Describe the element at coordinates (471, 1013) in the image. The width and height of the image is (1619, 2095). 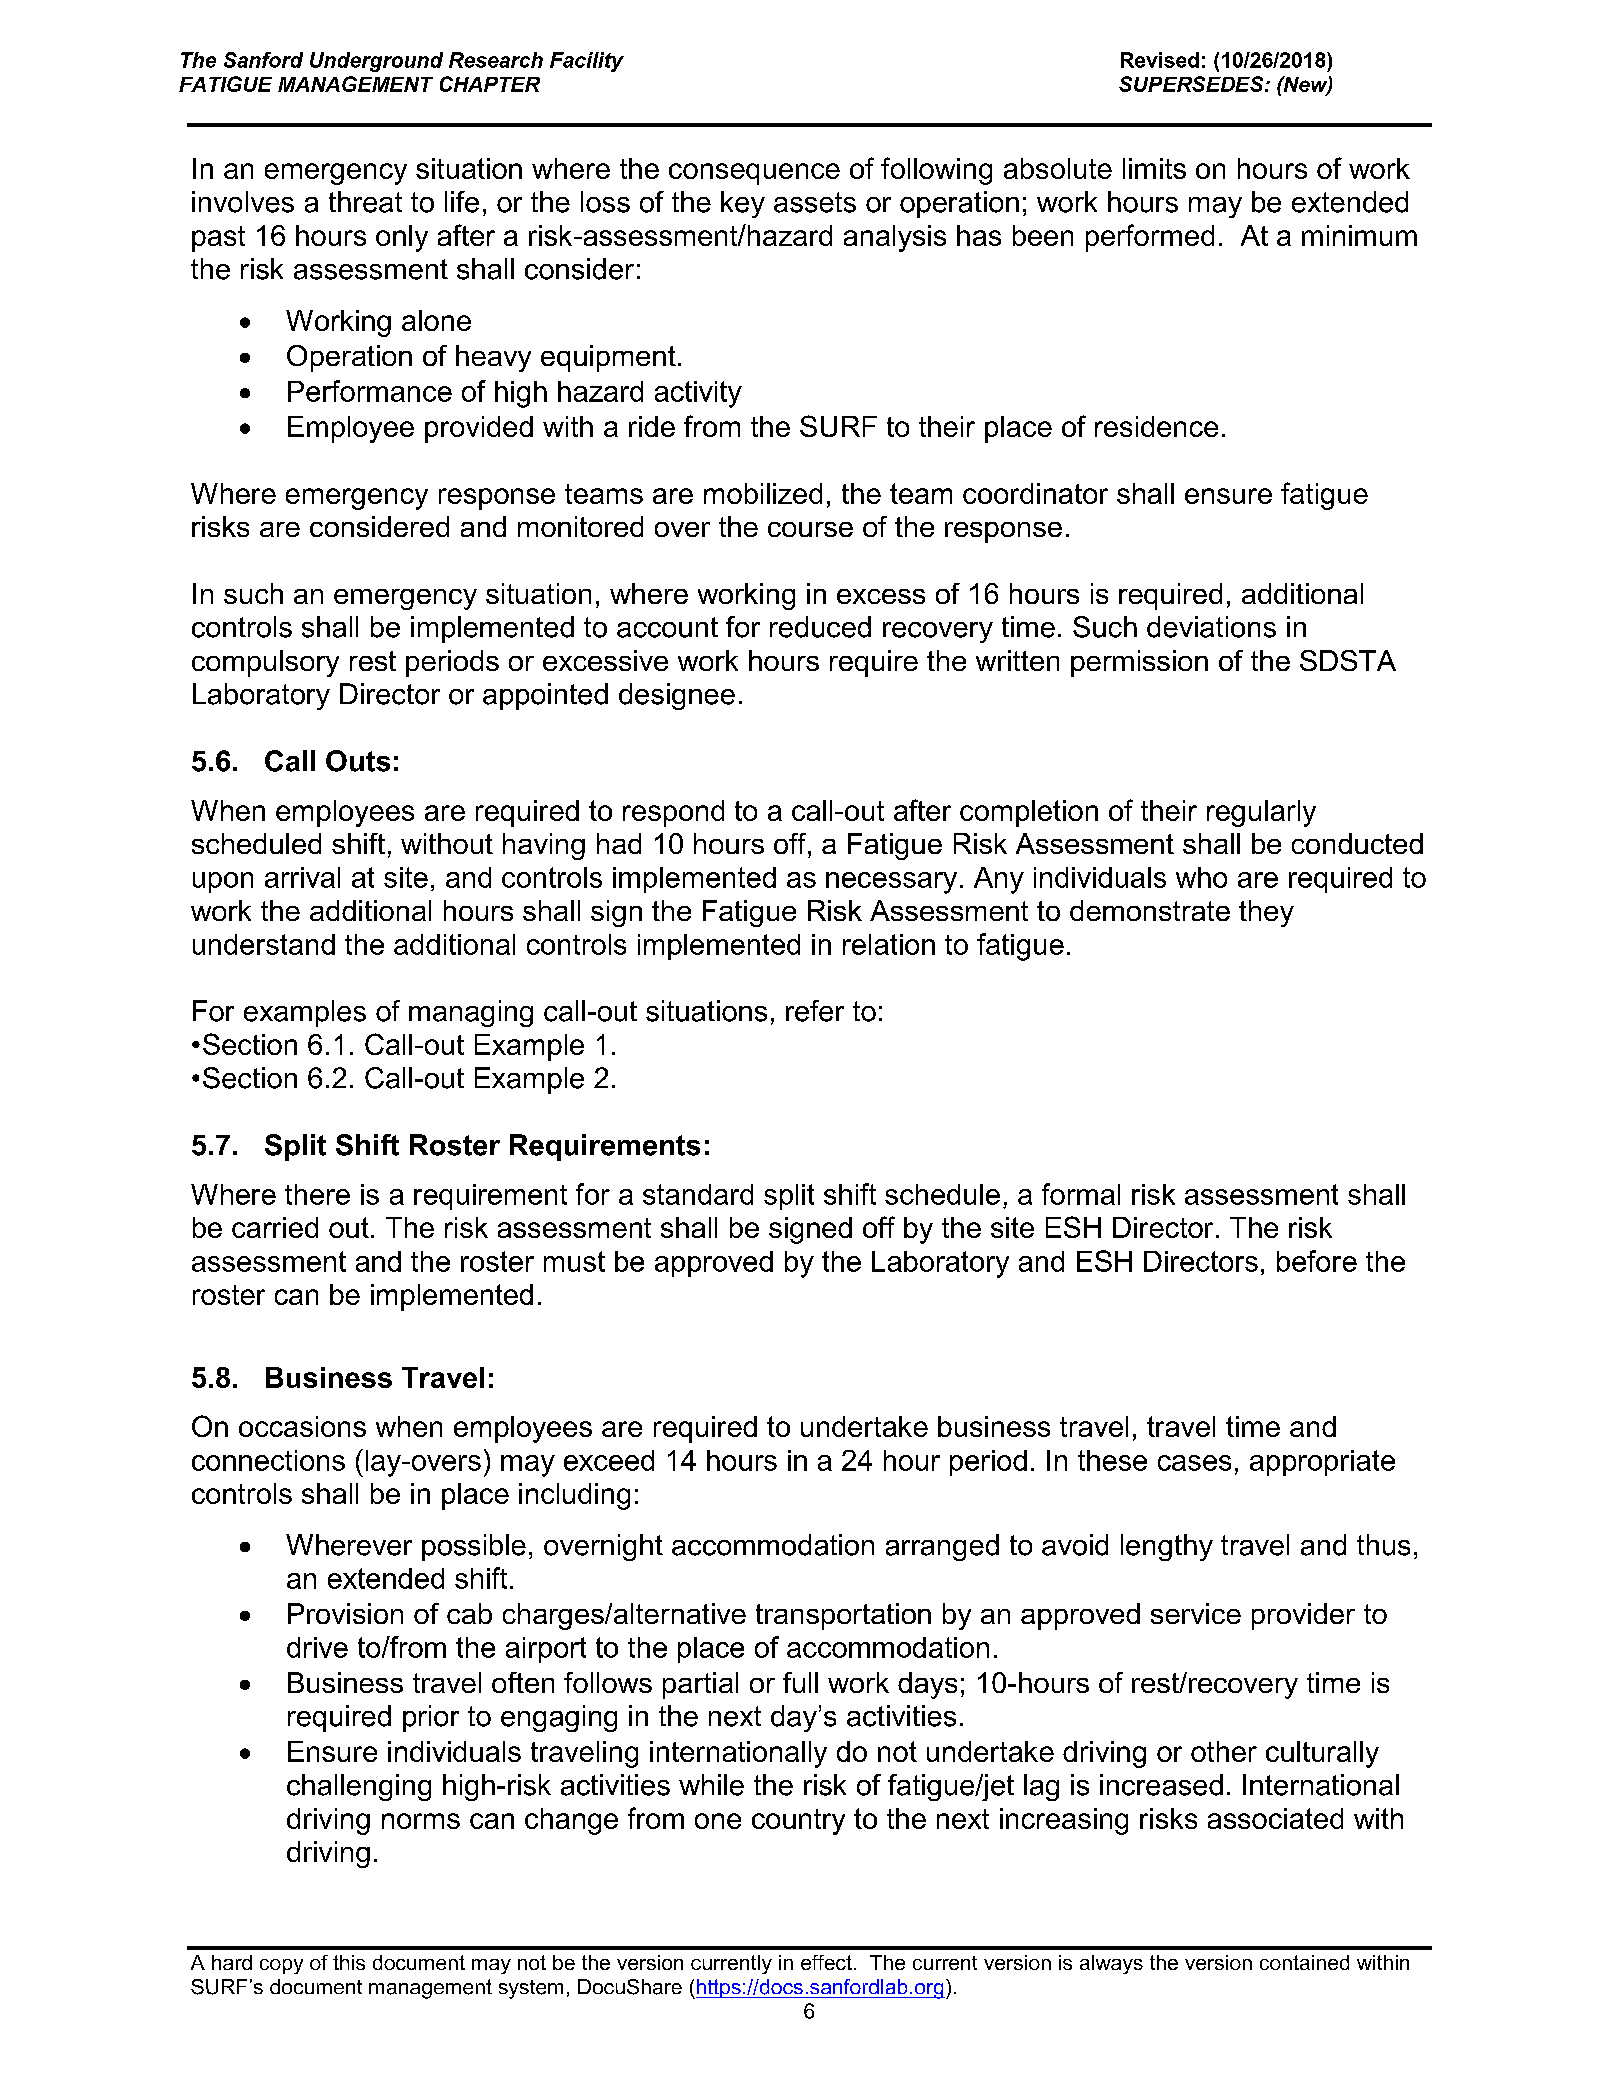
I see `managing` at that location.
